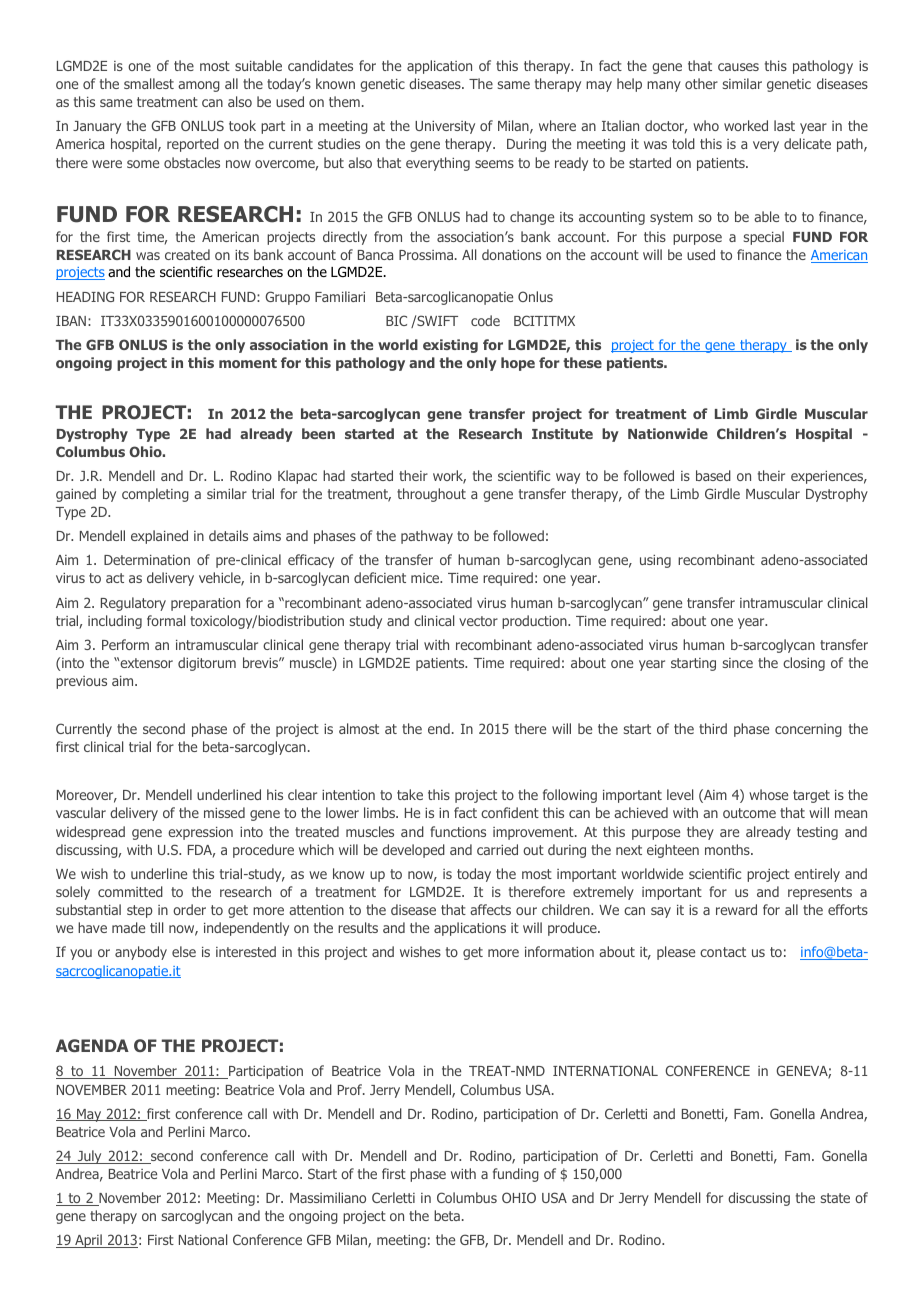 The height and width of the document is (1308, 924). Describe the element at coordinates (88, 1241) in the document. I see `April` at that location.
